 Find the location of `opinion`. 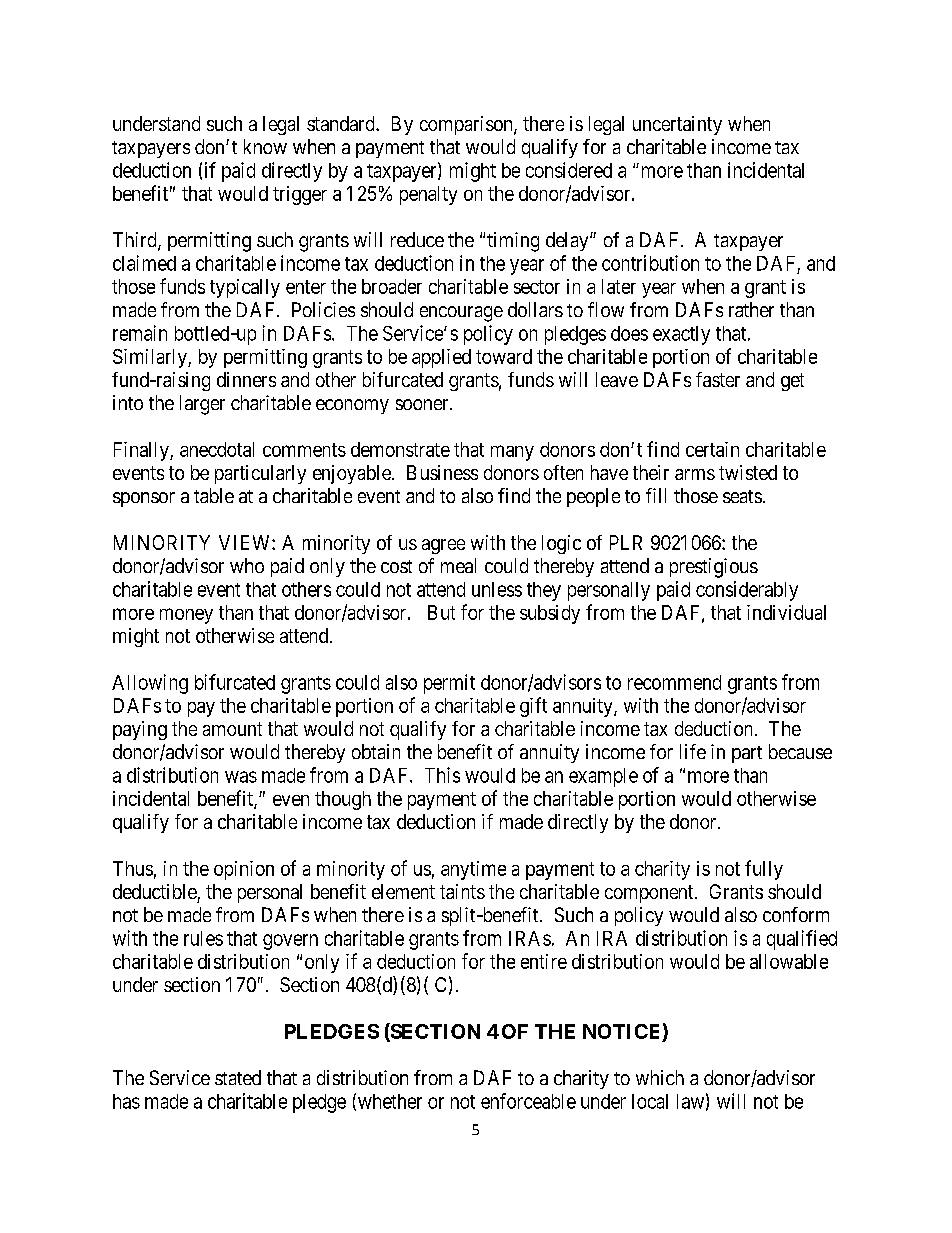

opinion is located at coordinates (244, 870).
